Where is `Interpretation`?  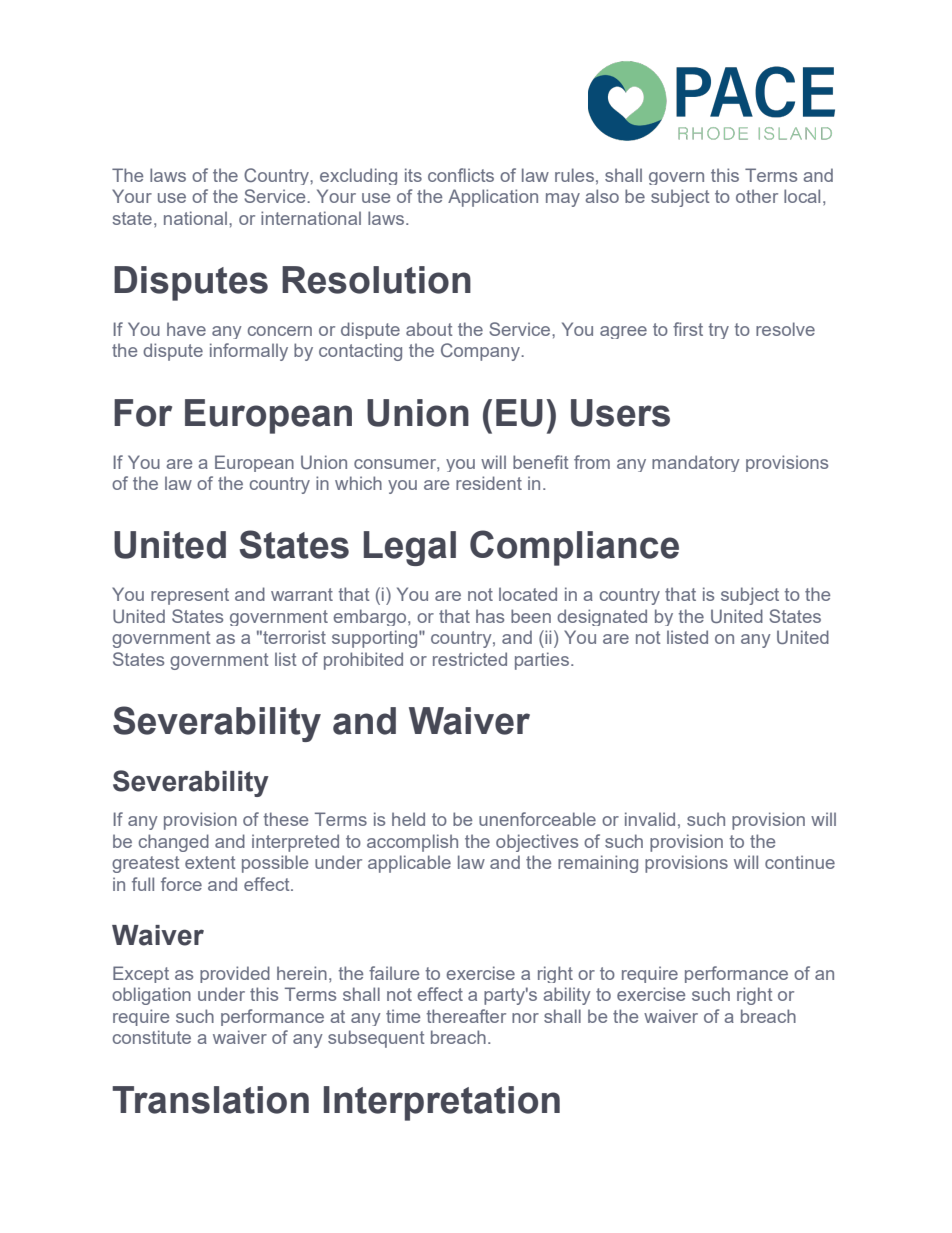 Interpretation is located at coordinates (442, 1103).
